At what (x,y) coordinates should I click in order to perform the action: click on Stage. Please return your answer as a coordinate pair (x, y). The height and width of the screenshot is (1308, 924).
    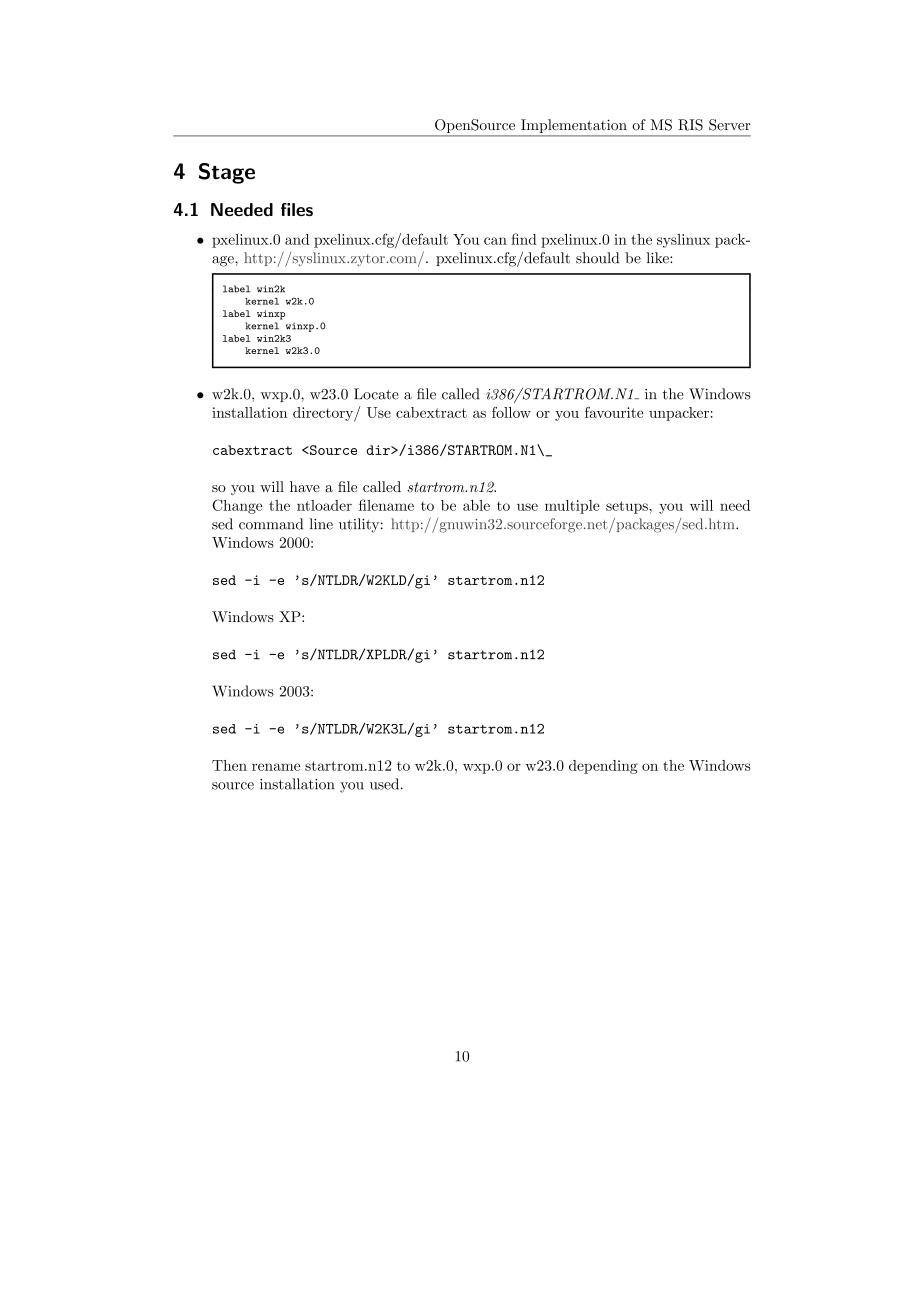
    Looking at the image, I should click on (227, 173).
